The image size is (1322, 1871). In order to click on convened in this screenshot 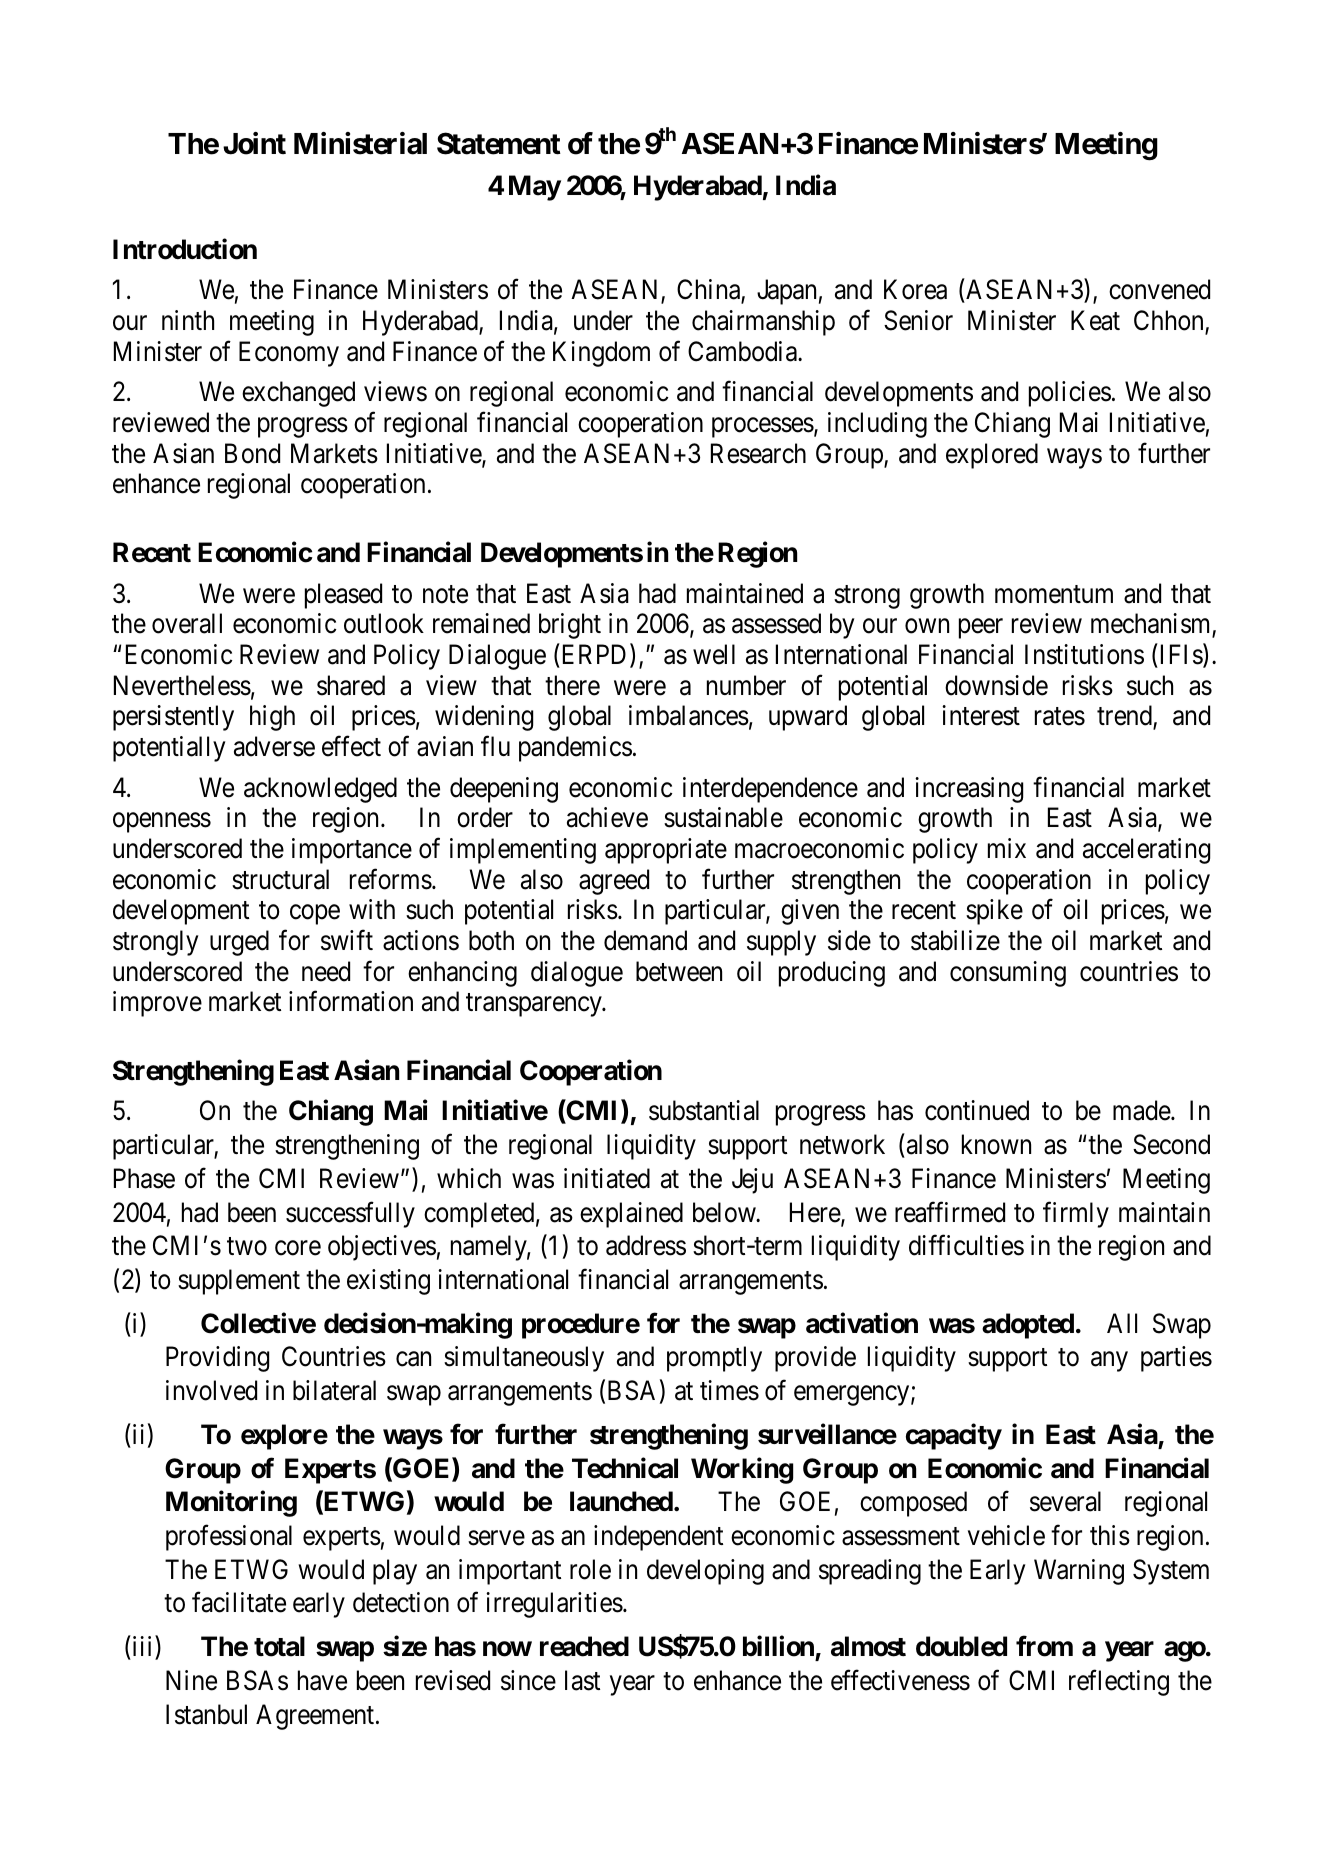, I will do `click(1159, 289)`.
